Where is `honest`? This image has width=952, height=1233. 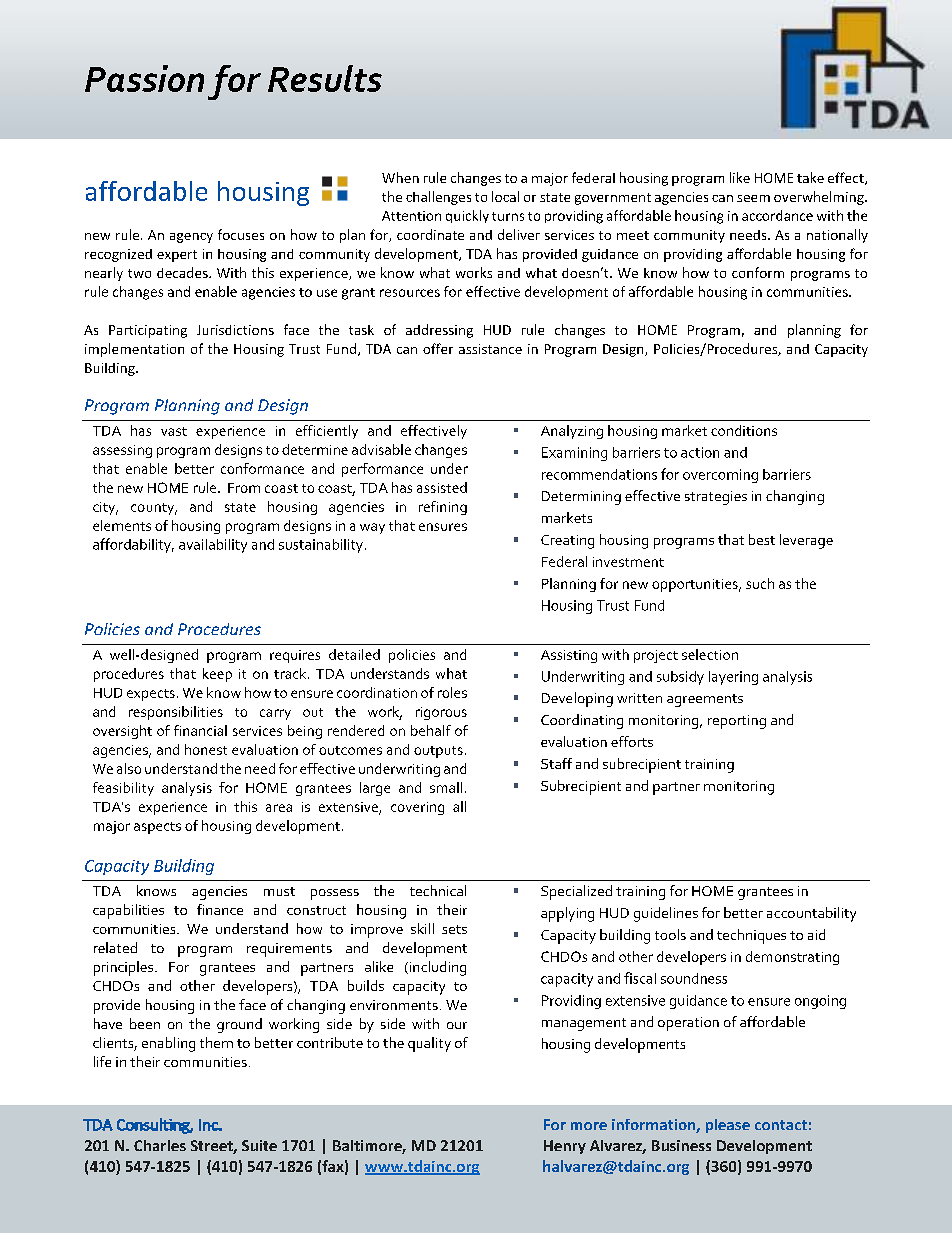 honest is located at coordinates (206, 749).
